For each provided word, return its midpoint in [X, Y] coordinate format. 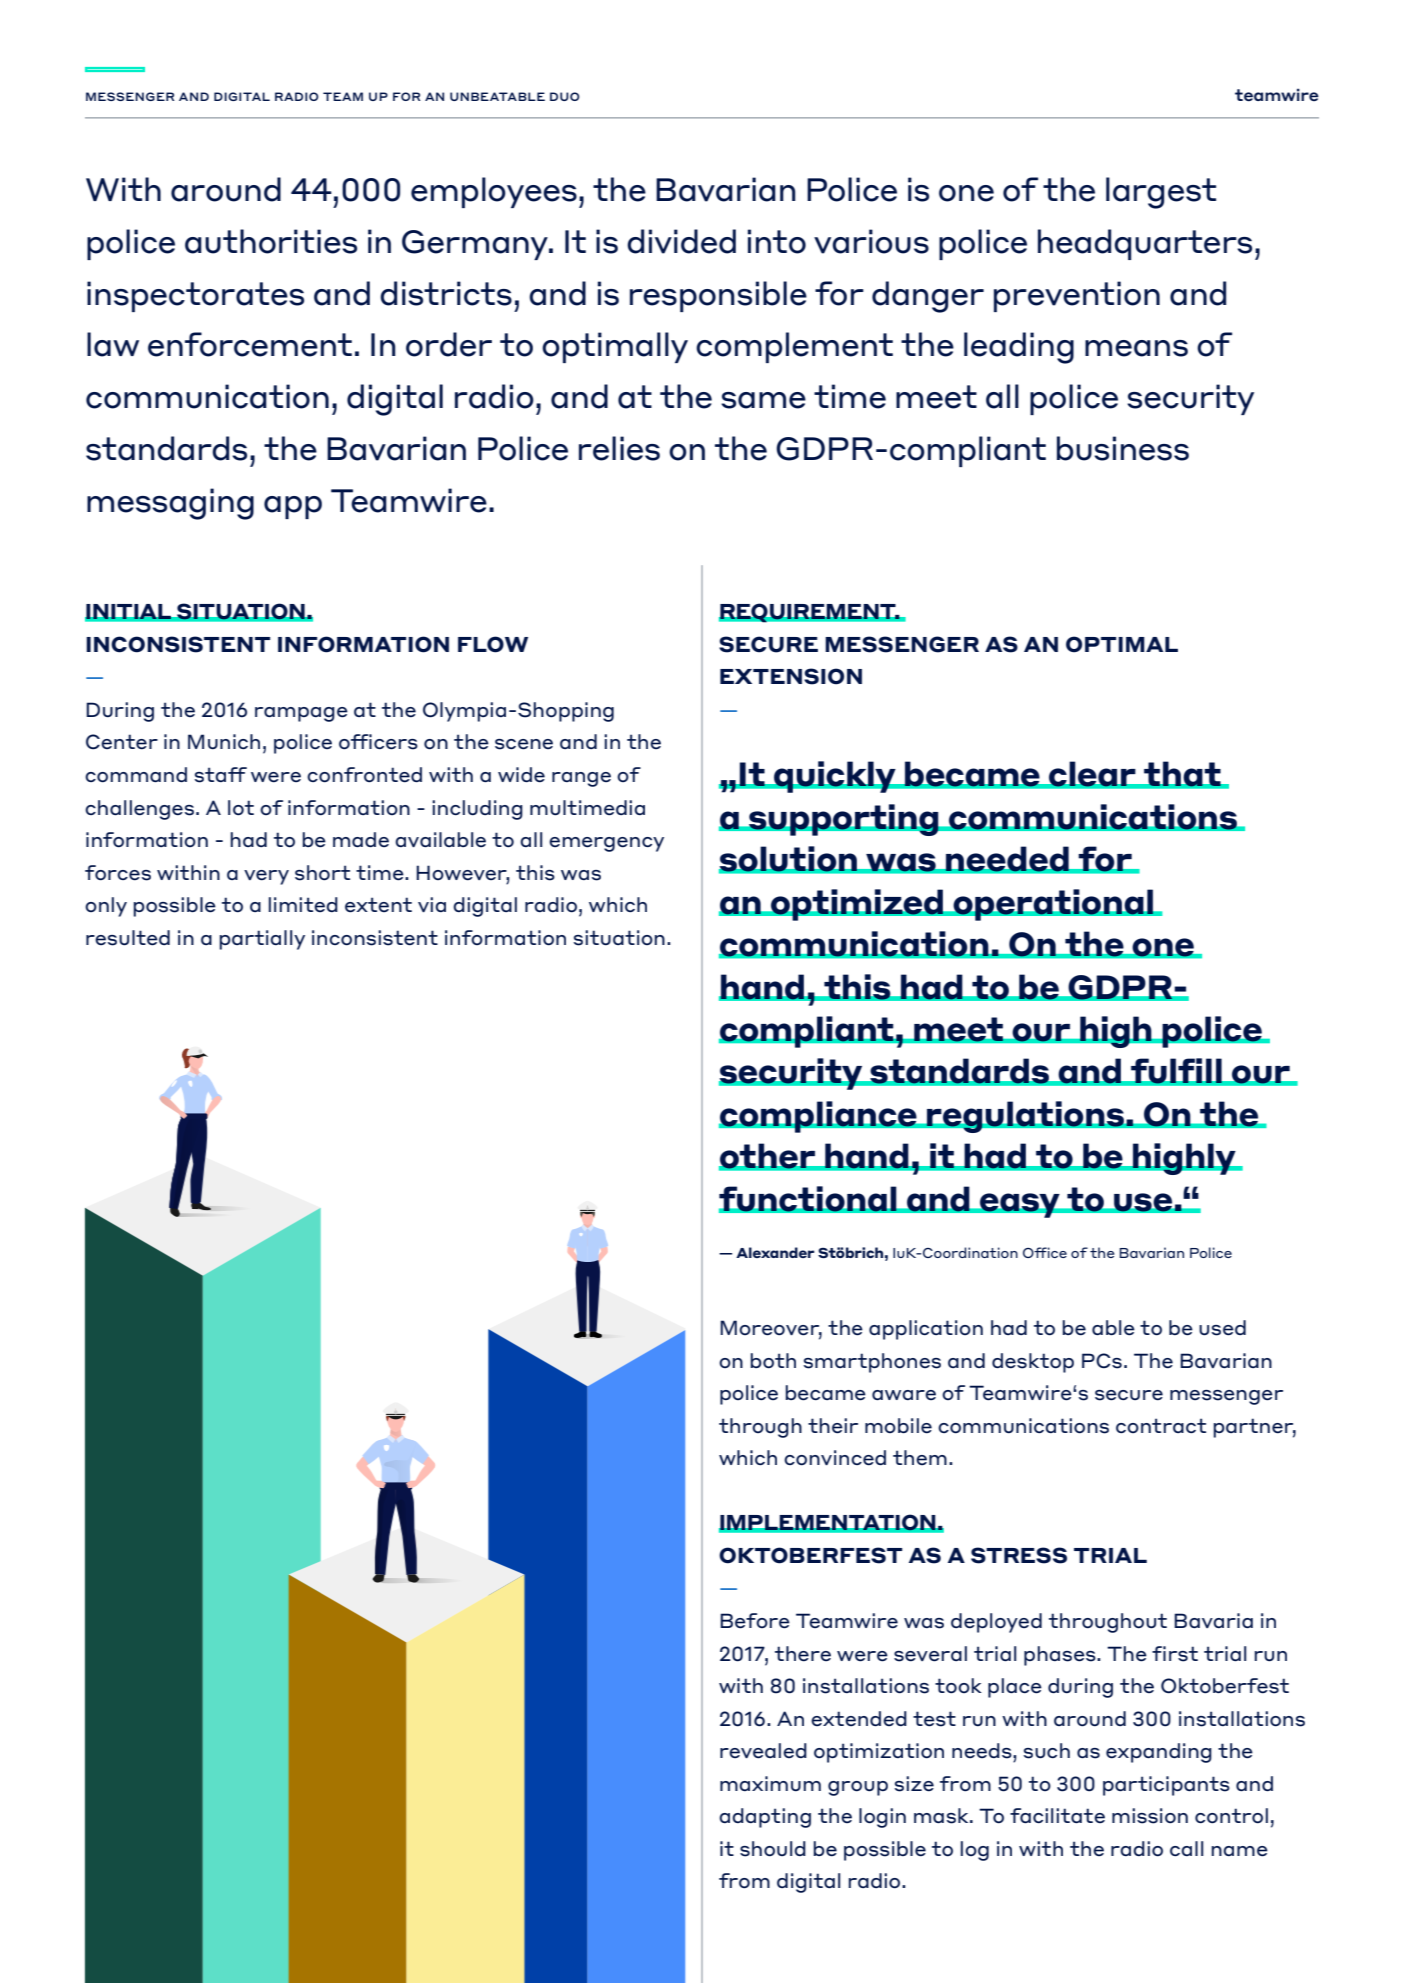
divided [681, 241]
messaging [170, 504]
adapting [765, 1818]
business [1123, 448]
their [833, 1426]
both [773, 1361]
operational [1053, 905]
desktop [1033, 1363]
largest [1161, 193]
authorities [271, 241]
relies [619, 448]
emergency [606, 844]
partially [262, 940]
